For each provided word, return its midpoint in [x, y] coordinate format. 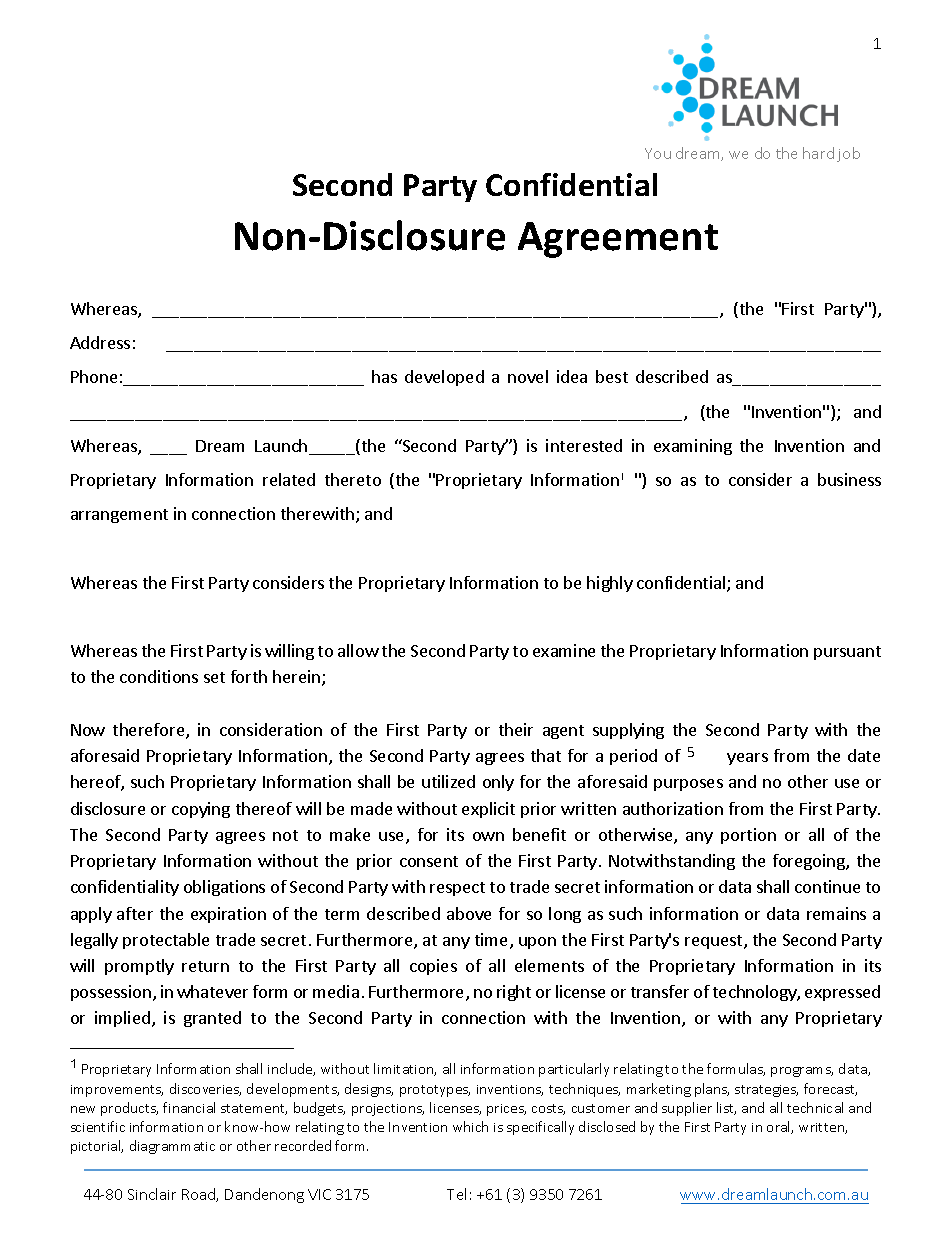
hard [818, 153]
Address [100, 342]
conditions [159, 676]
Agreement [618, 240]
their [516, 729]
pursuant [847, 653]
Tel [456, 1194]
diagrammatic [172, 1147]
